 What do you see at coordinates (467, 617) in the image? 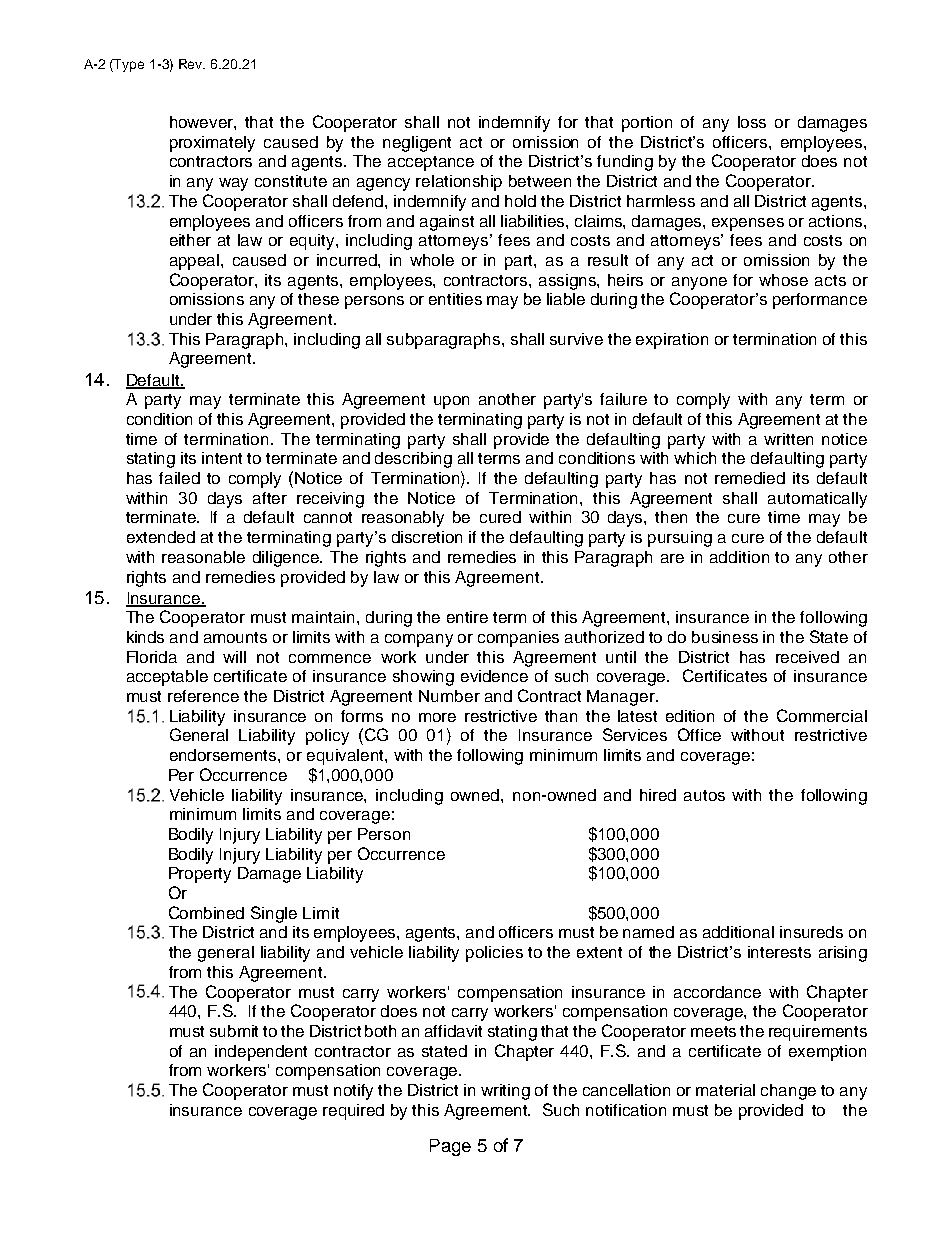
I see `entire` at bounding box center [467, 617].
